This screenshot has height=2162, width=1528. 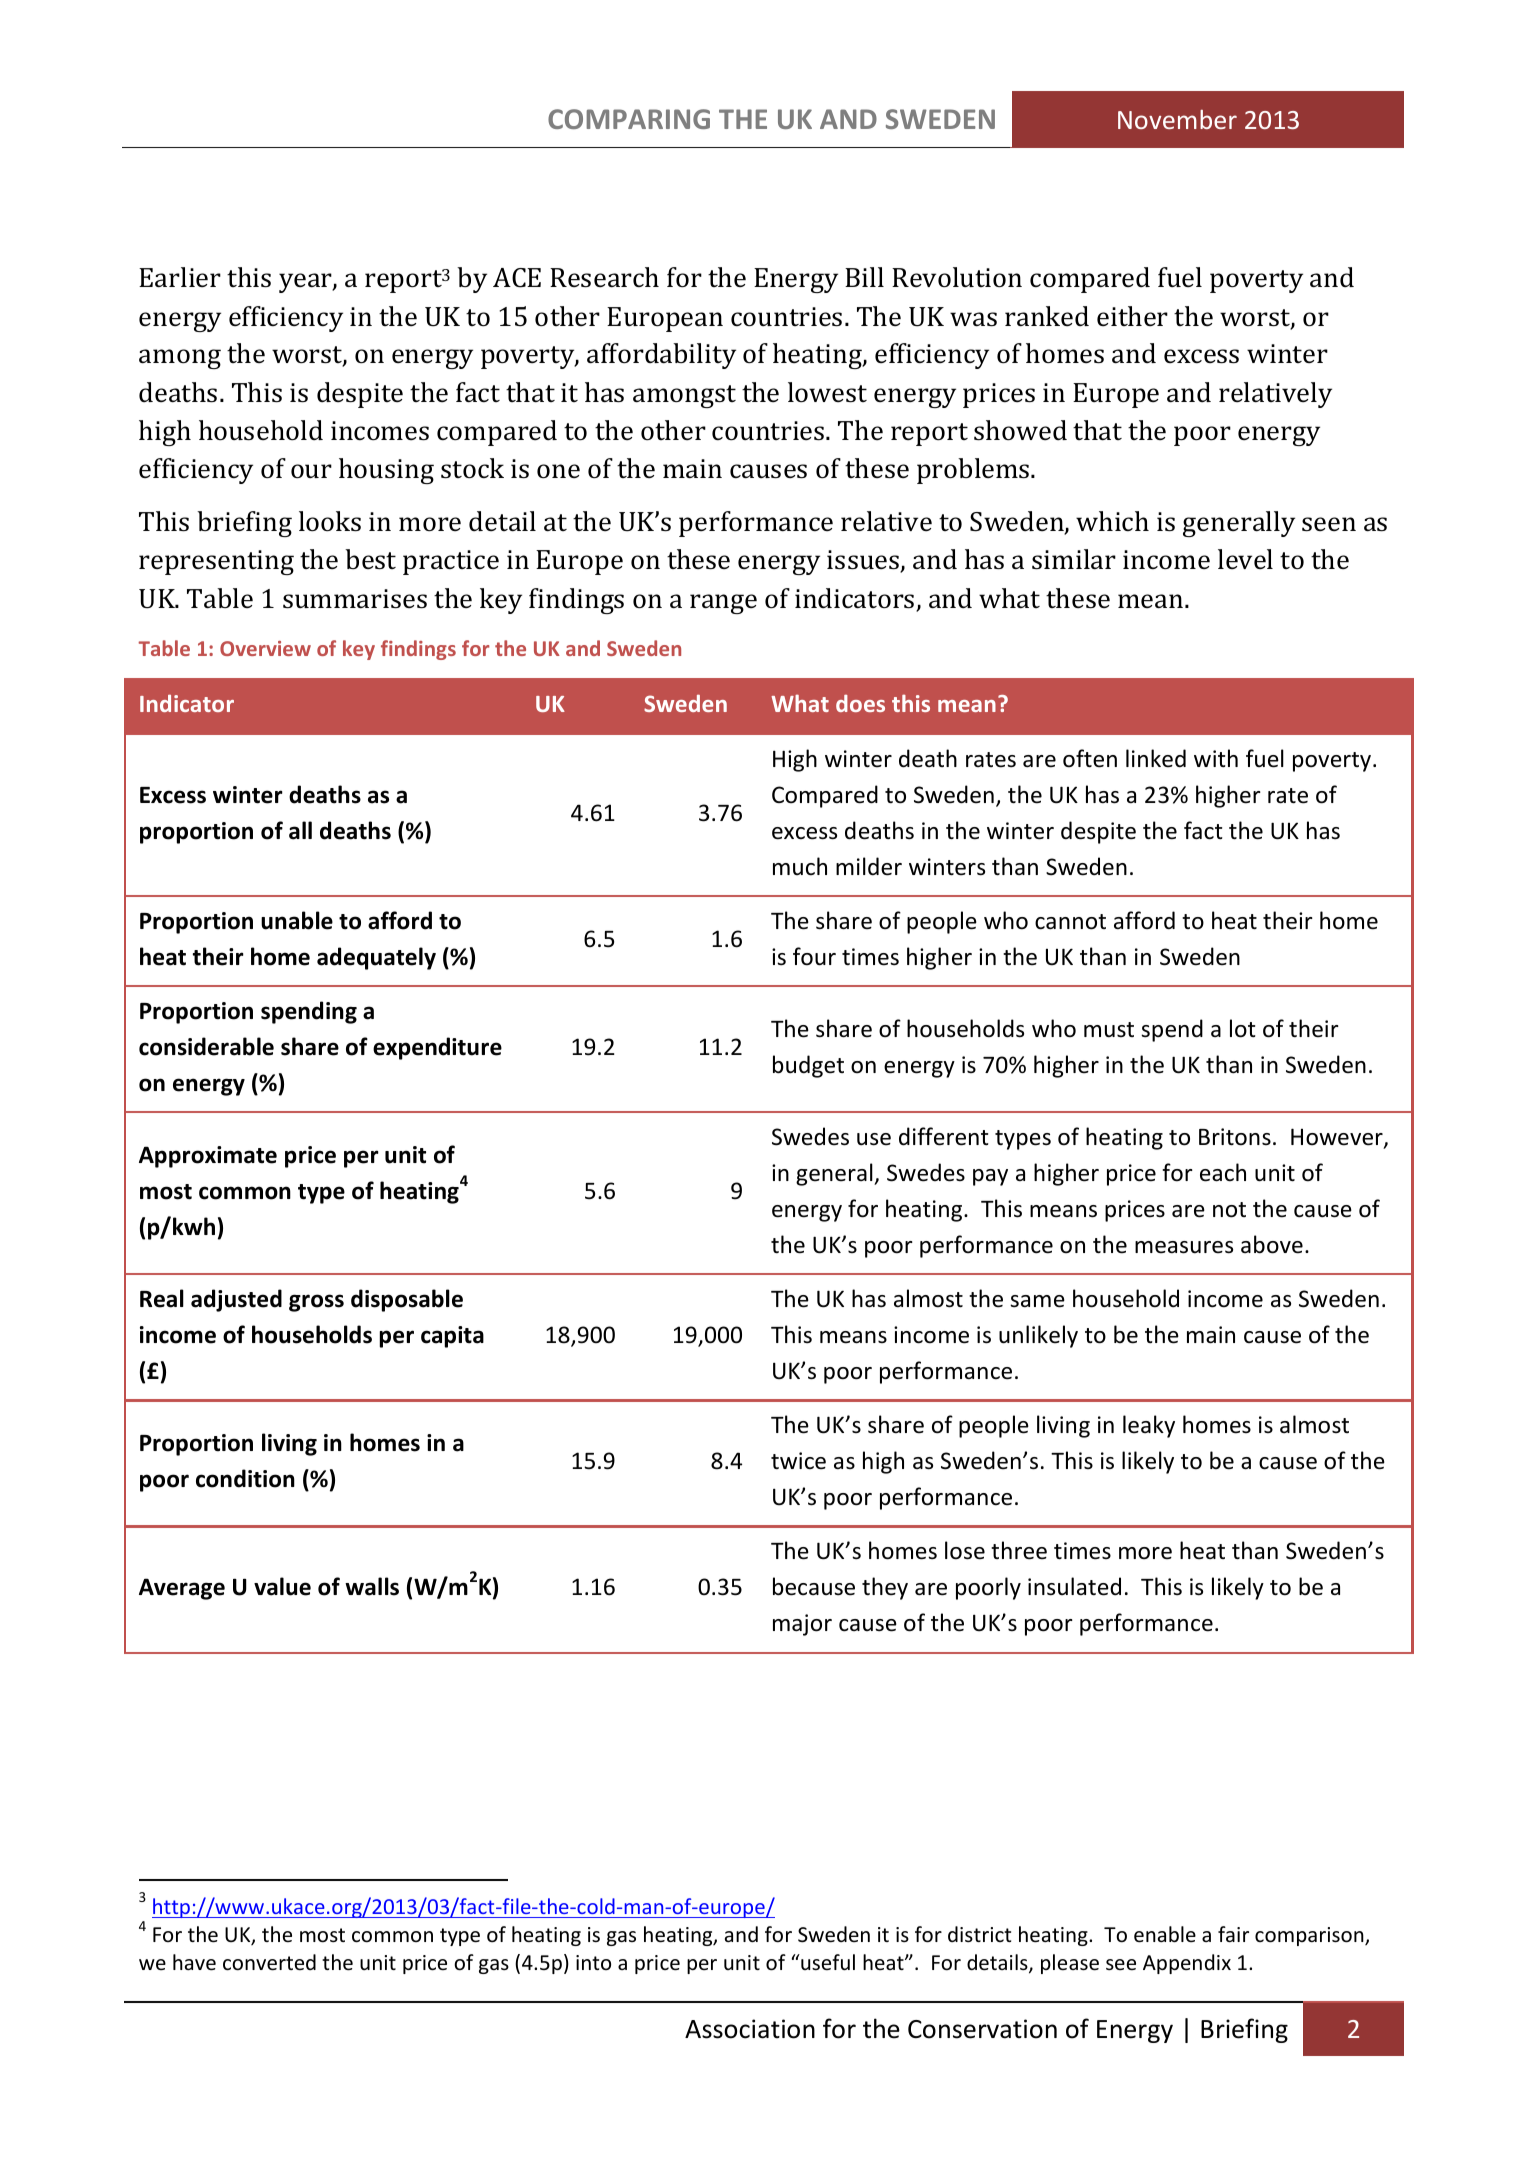 I want to click on unable, so click(x=297, y=920).
